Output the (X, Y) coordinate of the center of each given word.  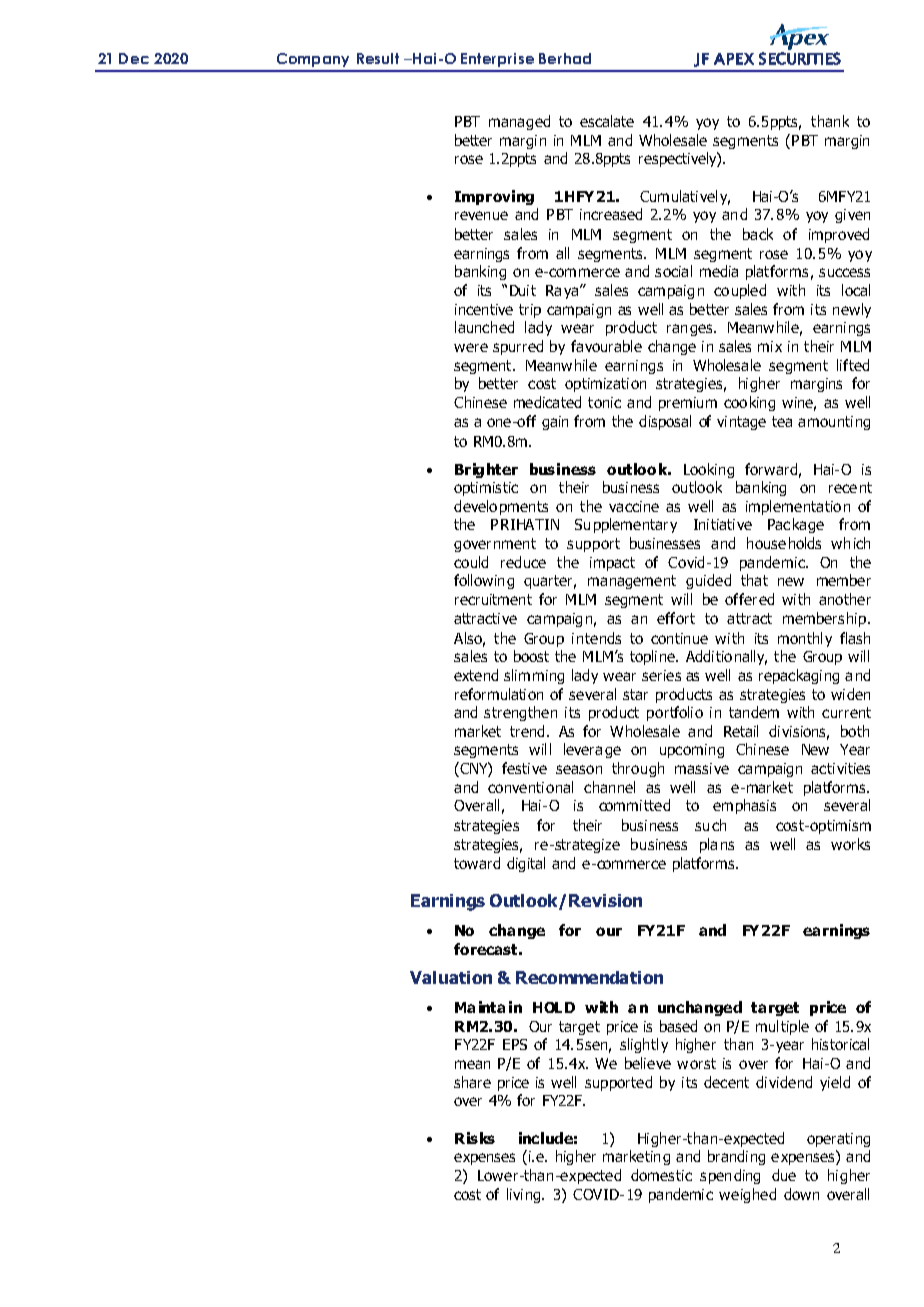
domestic (661, 1175)
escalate (607, 121)
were (471, 347)
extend (476, 675)
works (850, 844)
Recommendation (589, 977)
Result (378, 58)
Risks (475, 1138)
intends (596, 638)
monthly (805, 639)
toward (477, 863)
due (784, 1175)
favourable (606, 346)
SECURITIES (800, 58)
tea (782, 421)
